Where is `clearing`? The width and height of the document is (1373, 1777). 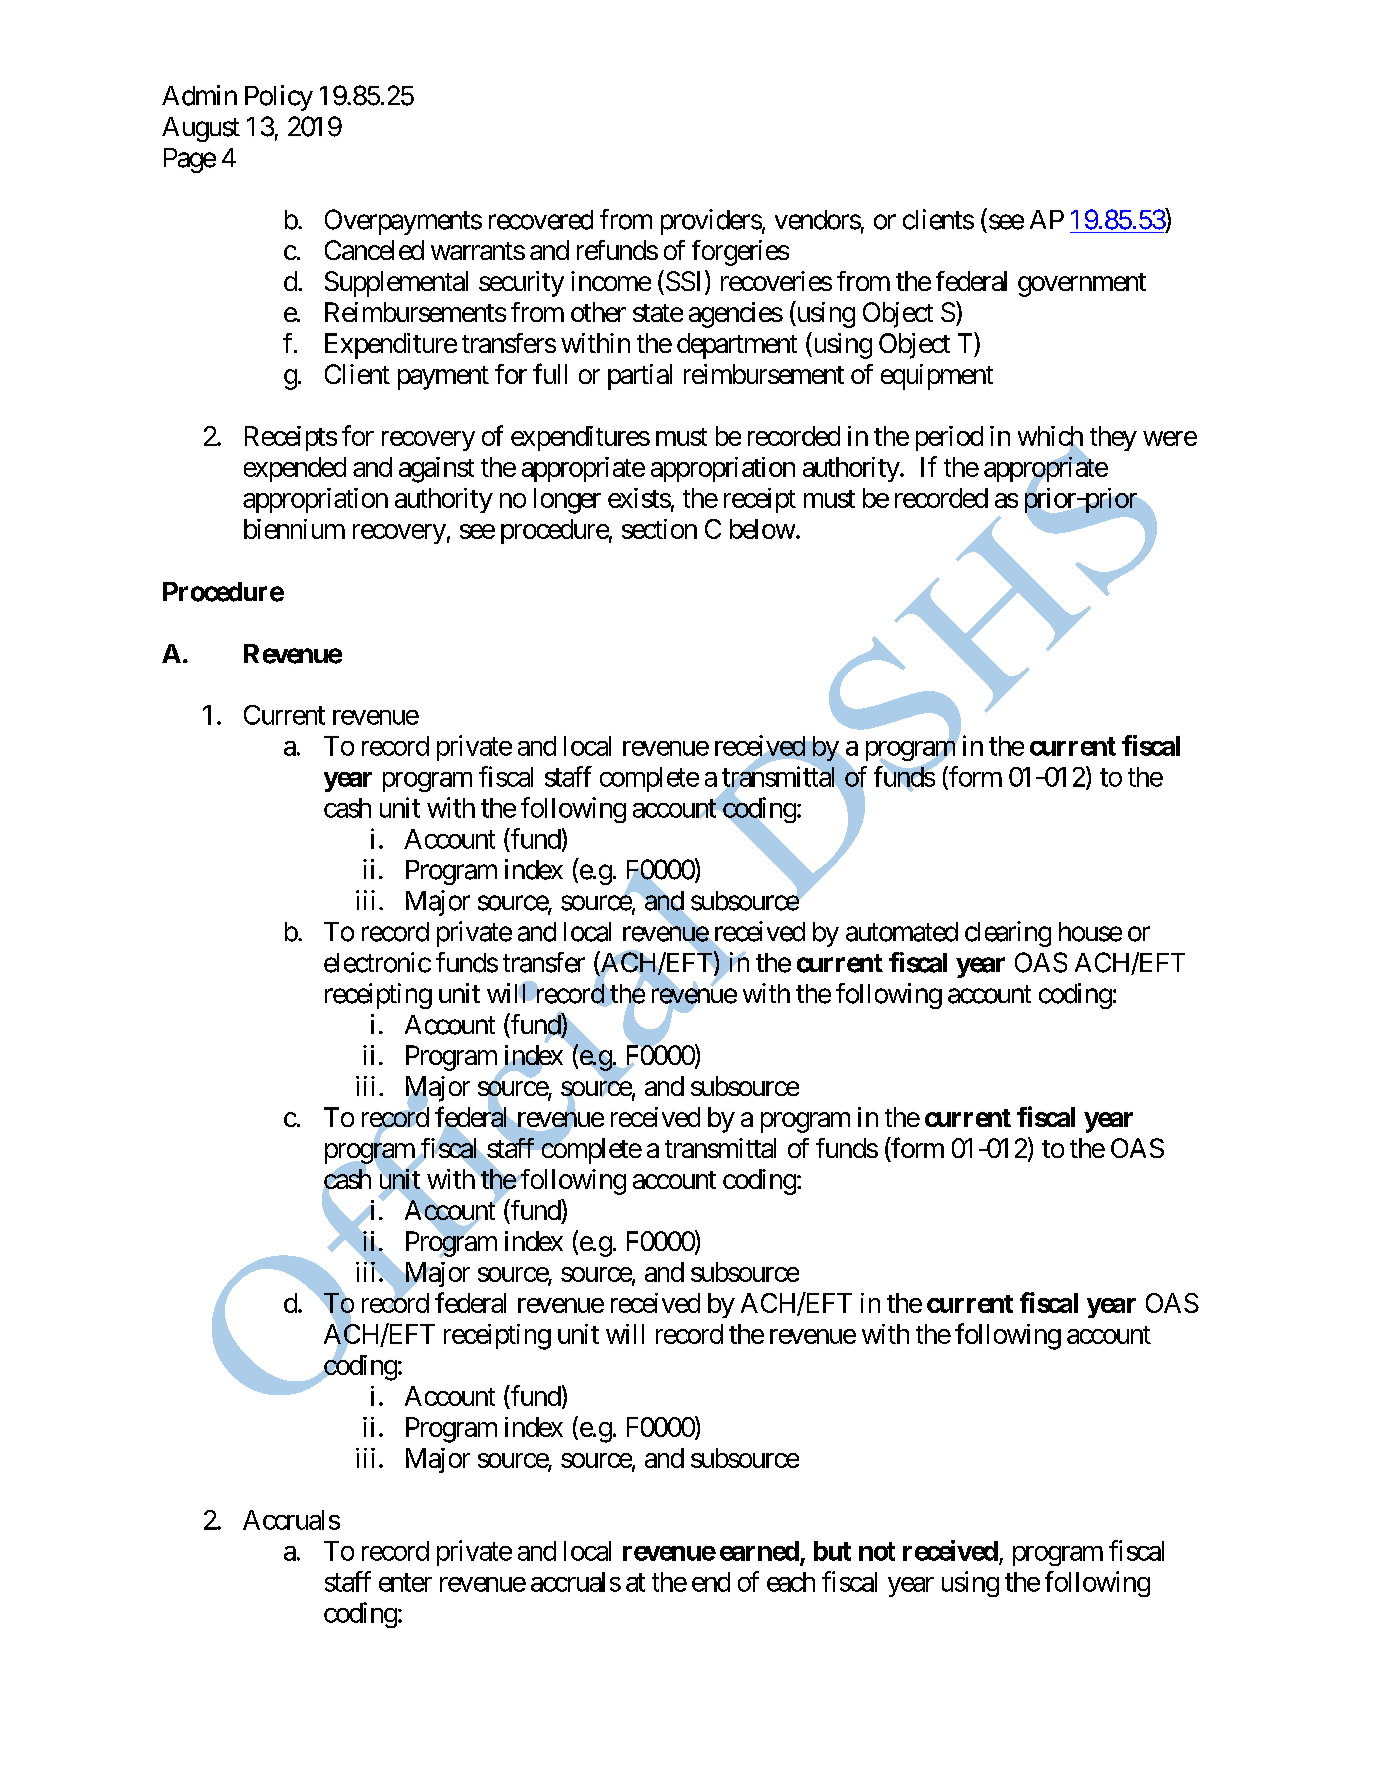
clearing is located at coordinates (1008, 934).
